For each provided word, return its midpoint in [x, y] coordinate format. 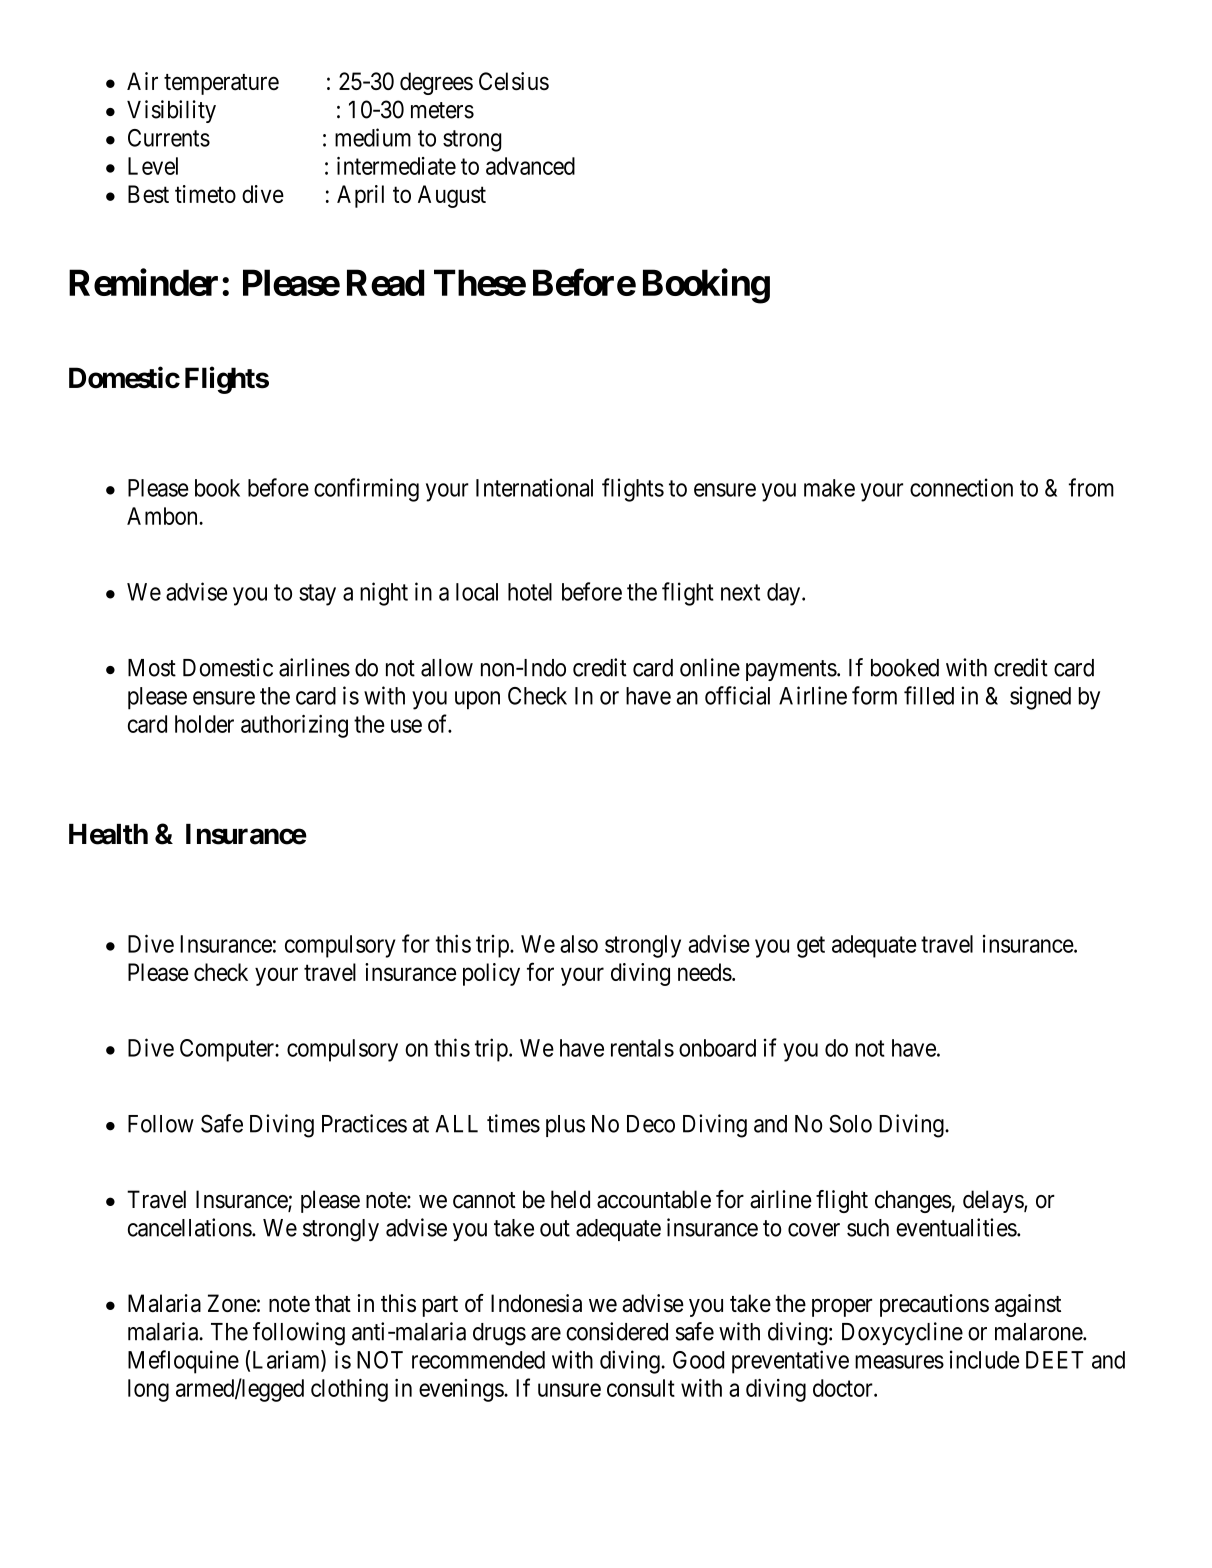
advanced [530, 166]
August [452, 196]
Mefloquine [183, 1362]
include [984, 1359]
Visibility [171, 111]
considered [617, 1331]
